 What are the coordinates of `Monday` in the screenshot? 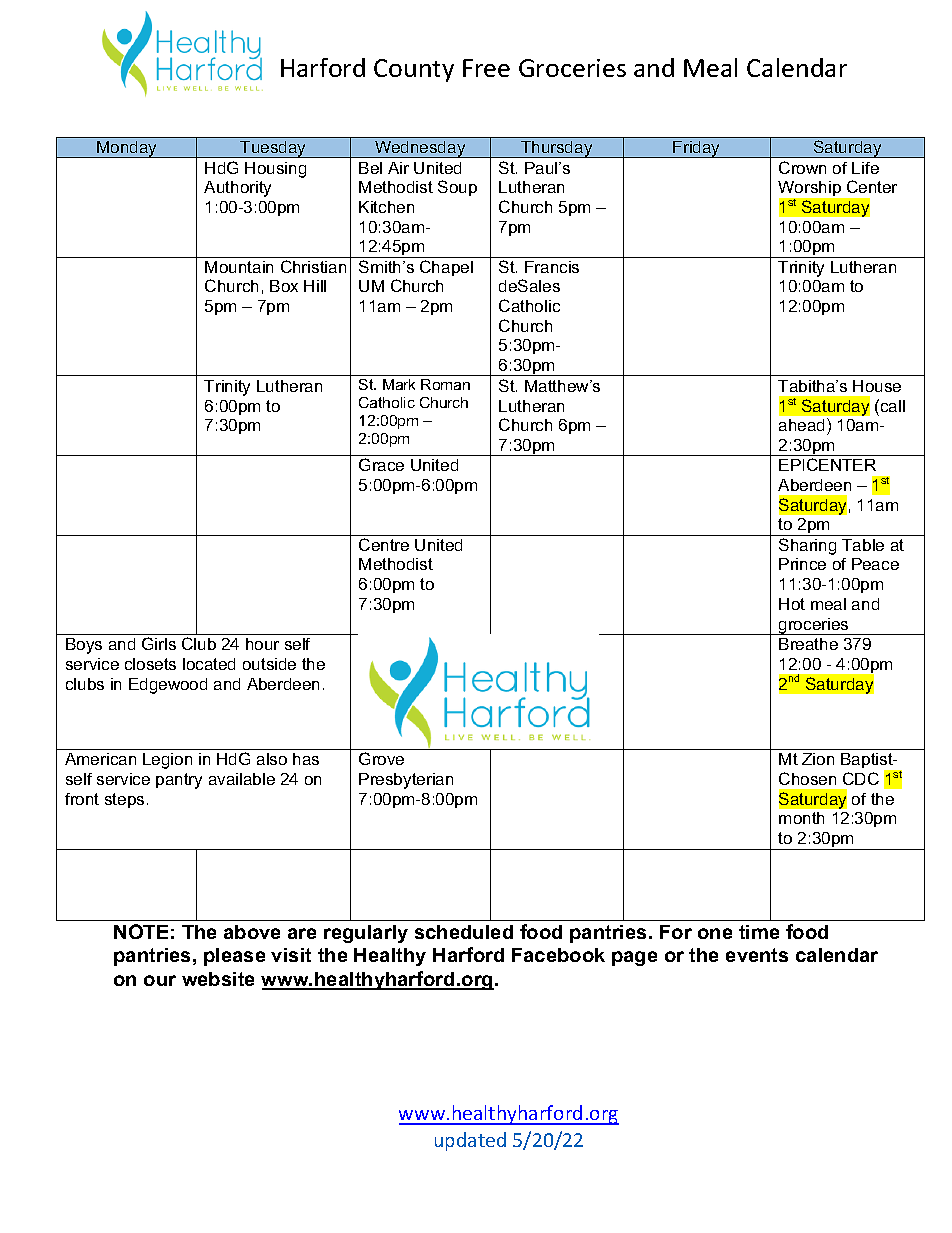 It's located at (127, 149).
